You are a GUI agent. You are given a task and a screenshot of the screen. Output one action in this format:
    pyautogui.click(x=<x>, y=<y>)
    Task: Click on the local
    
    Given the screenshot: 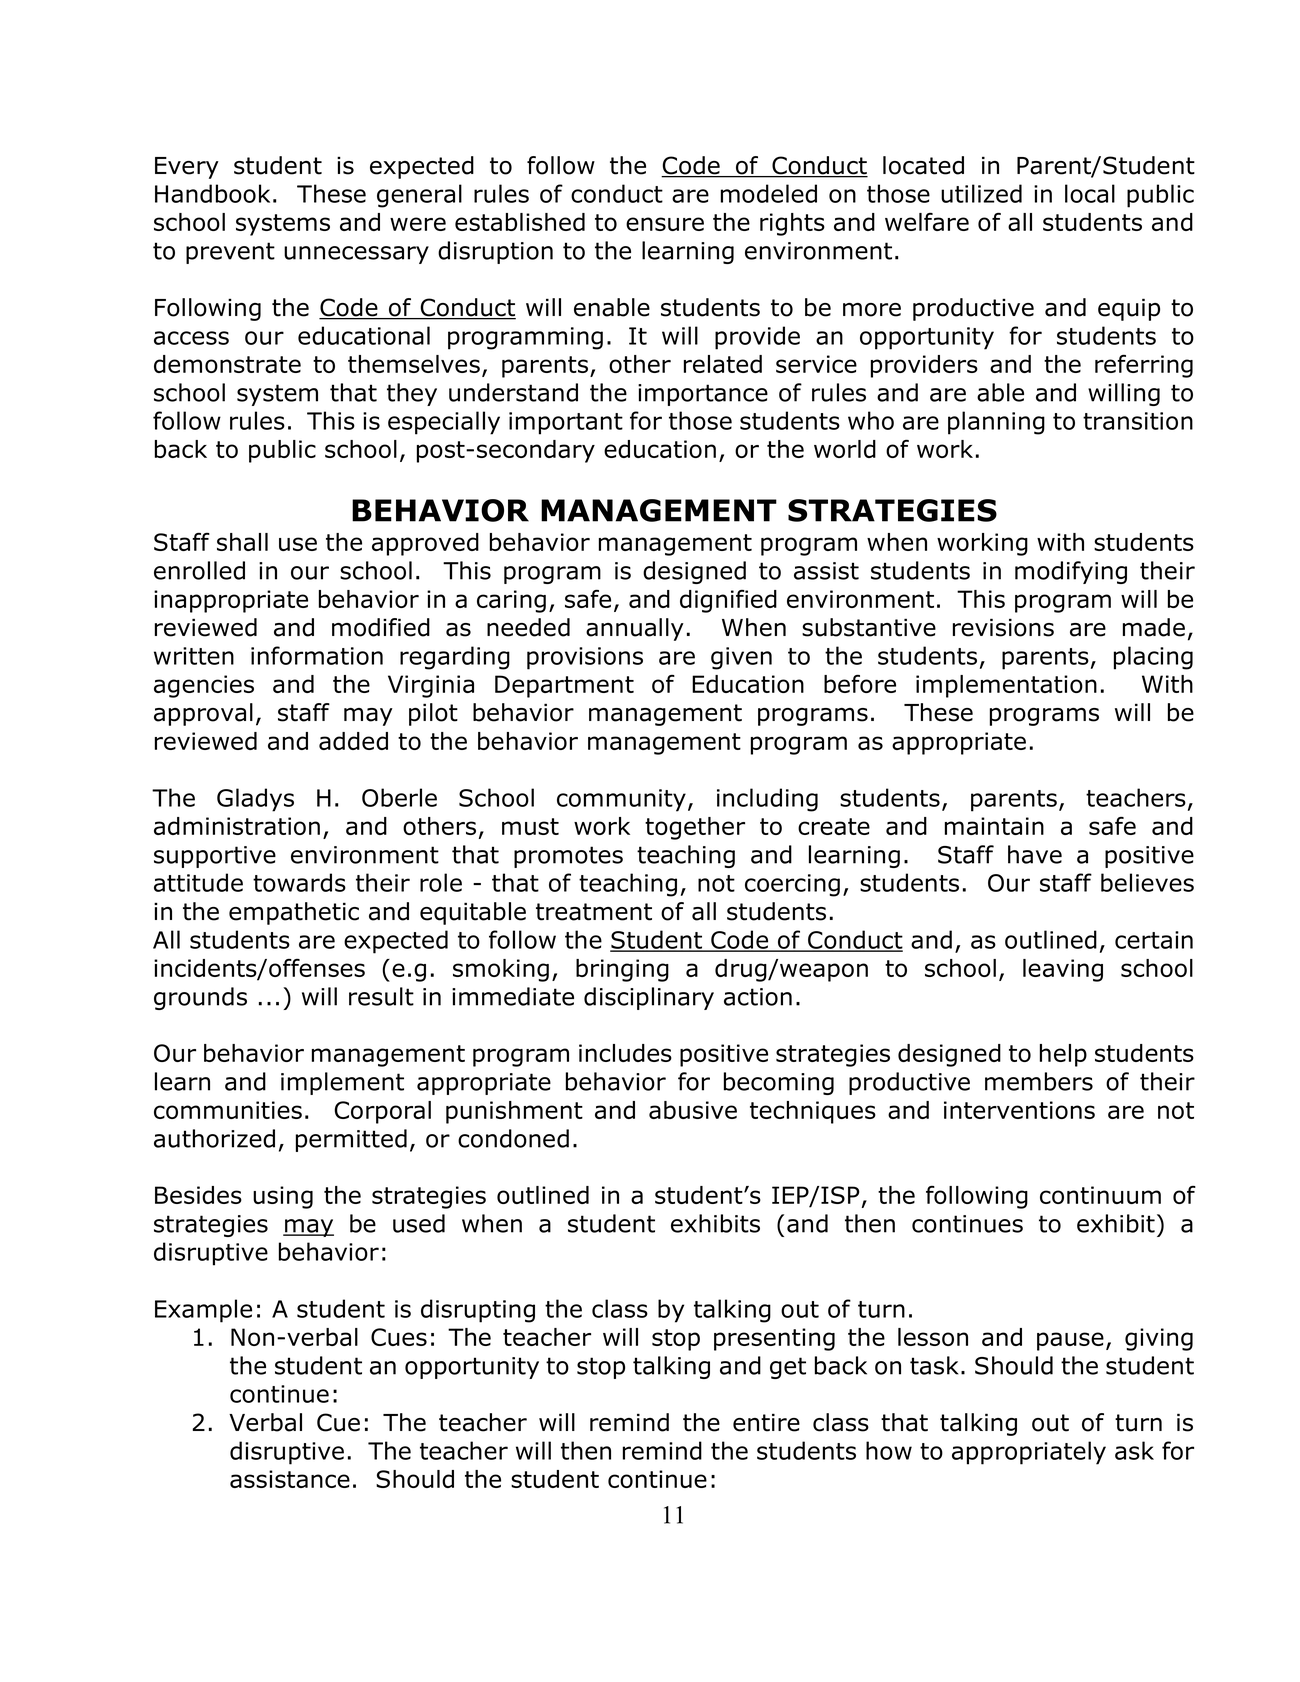 What is the action you would take?
    pyautogui.click(x=1090, y=193)
